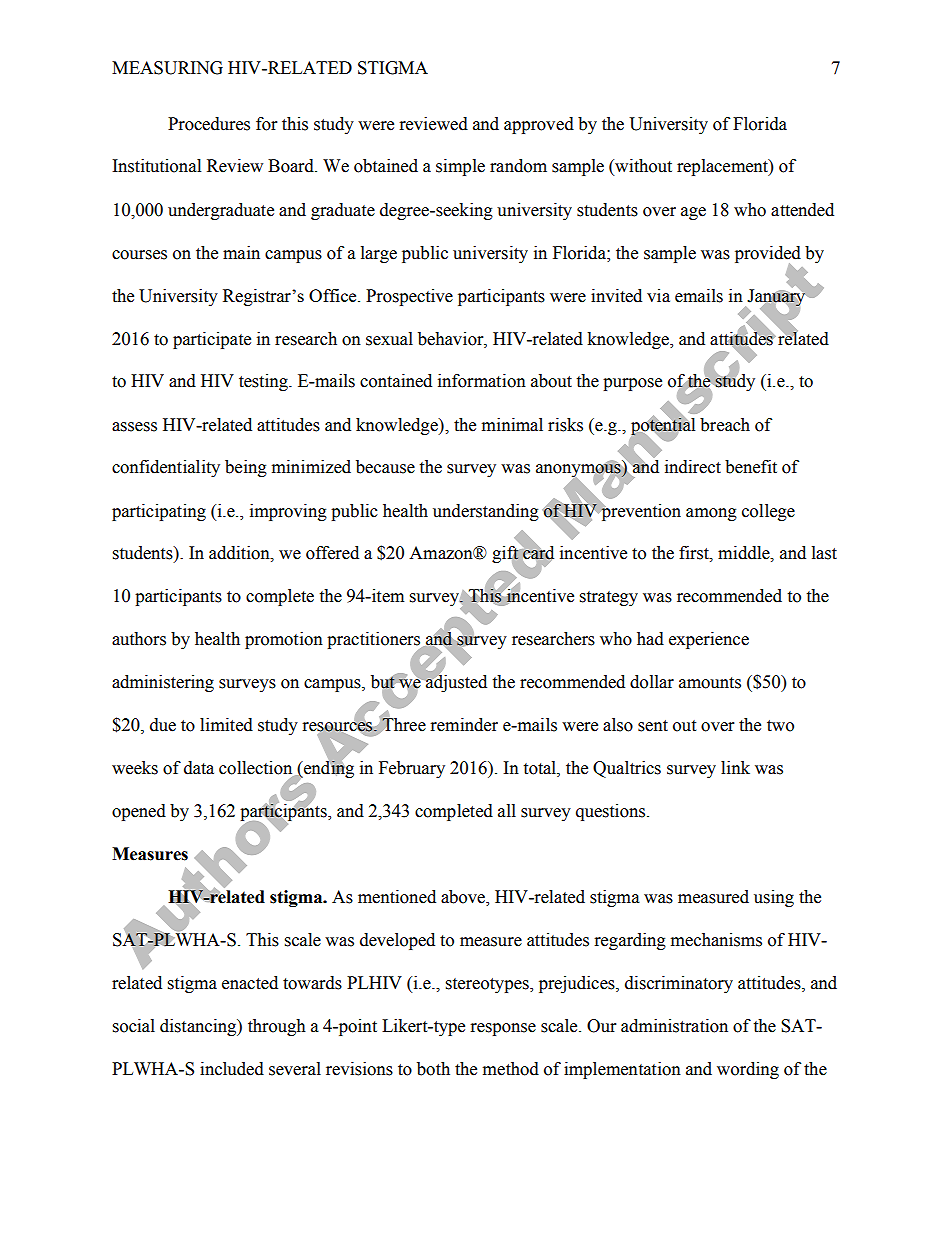 The height and width of the document is (1233, 952). Describe the element at coordinates (711, 514) in the document. I see `among` at that location.
